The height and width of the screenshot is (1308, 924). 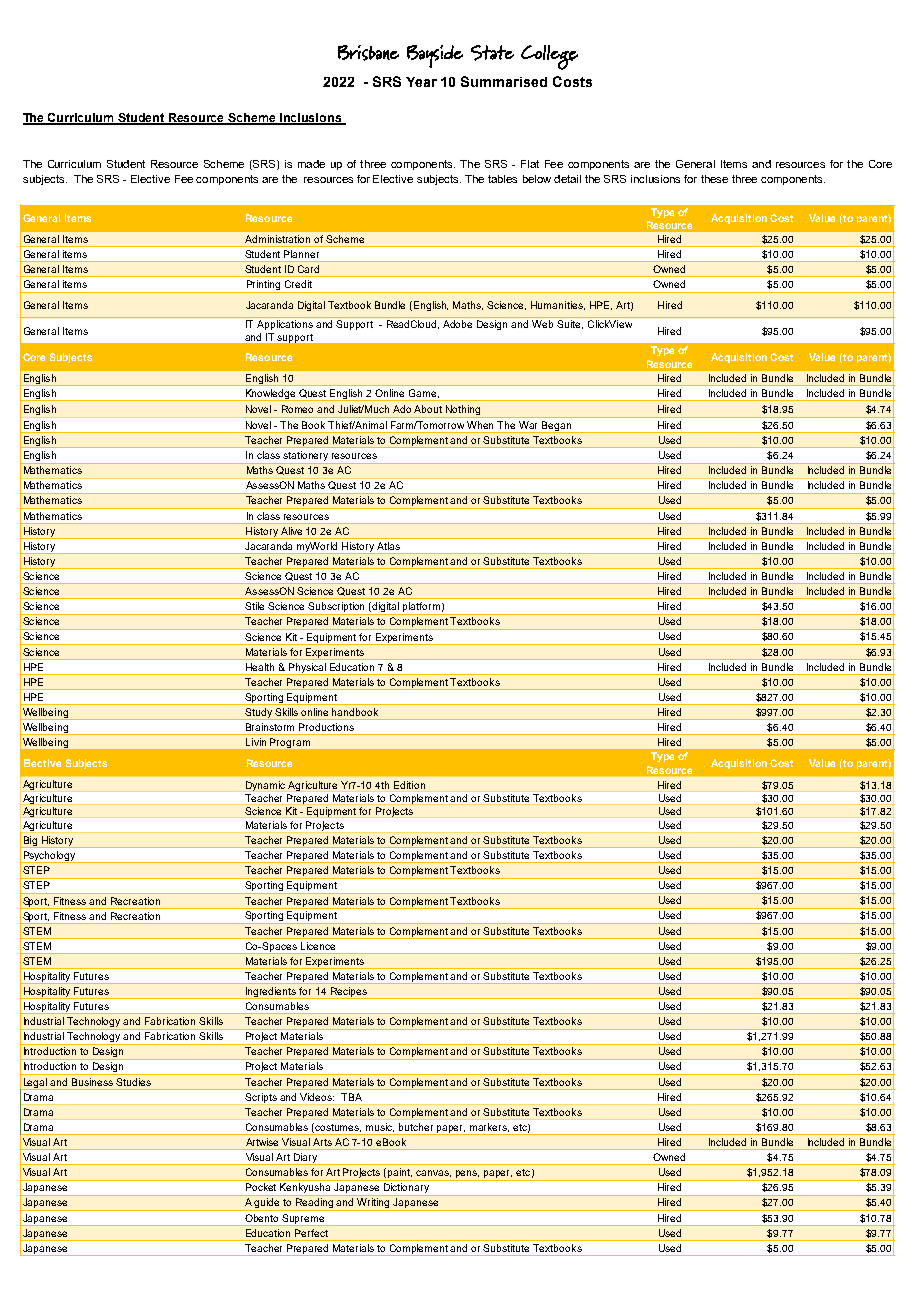 I want to click on Business, so click(x=92, y=1082).
